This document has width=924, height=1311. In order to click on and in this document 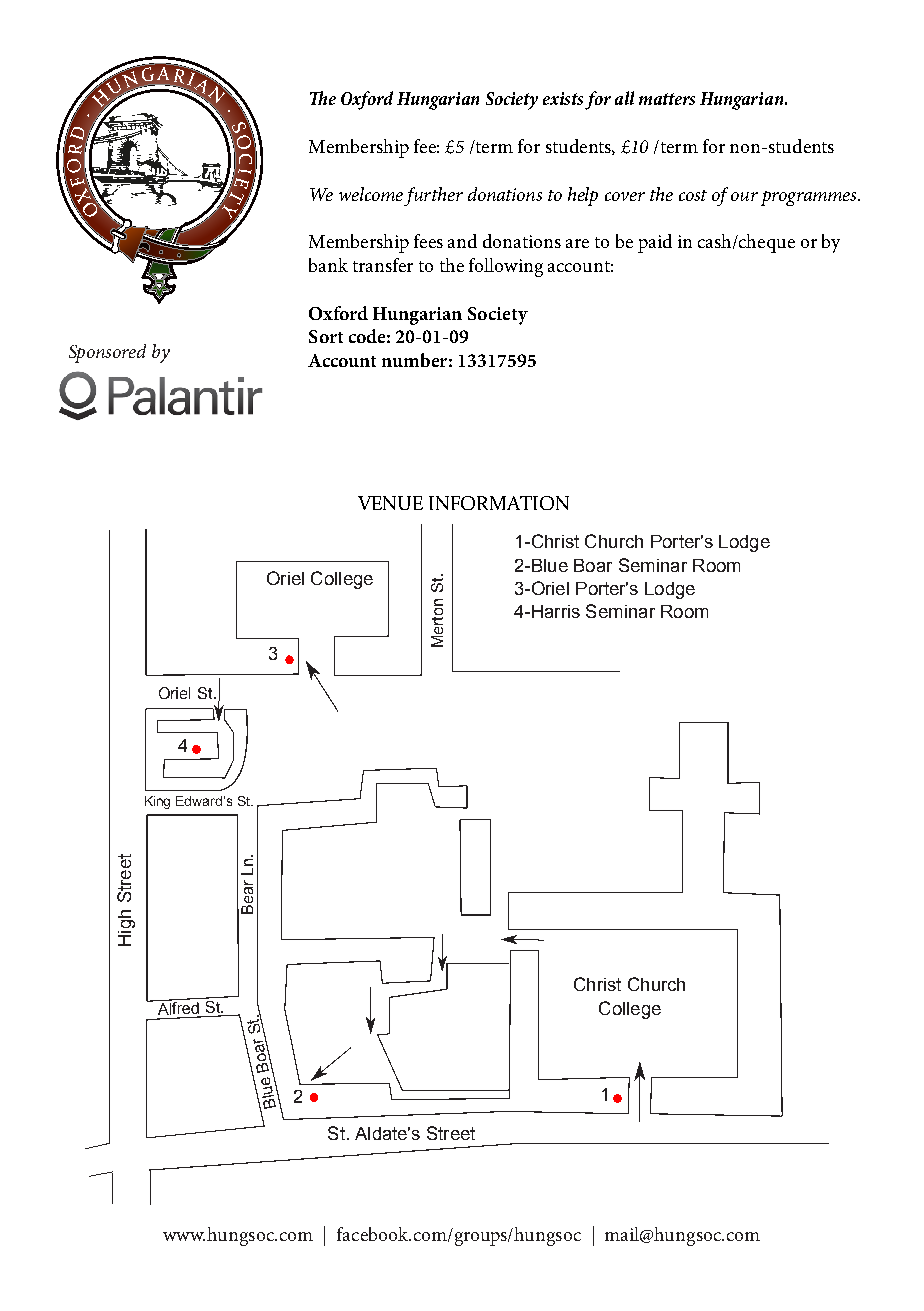, I will do `click(462, 241)`.
